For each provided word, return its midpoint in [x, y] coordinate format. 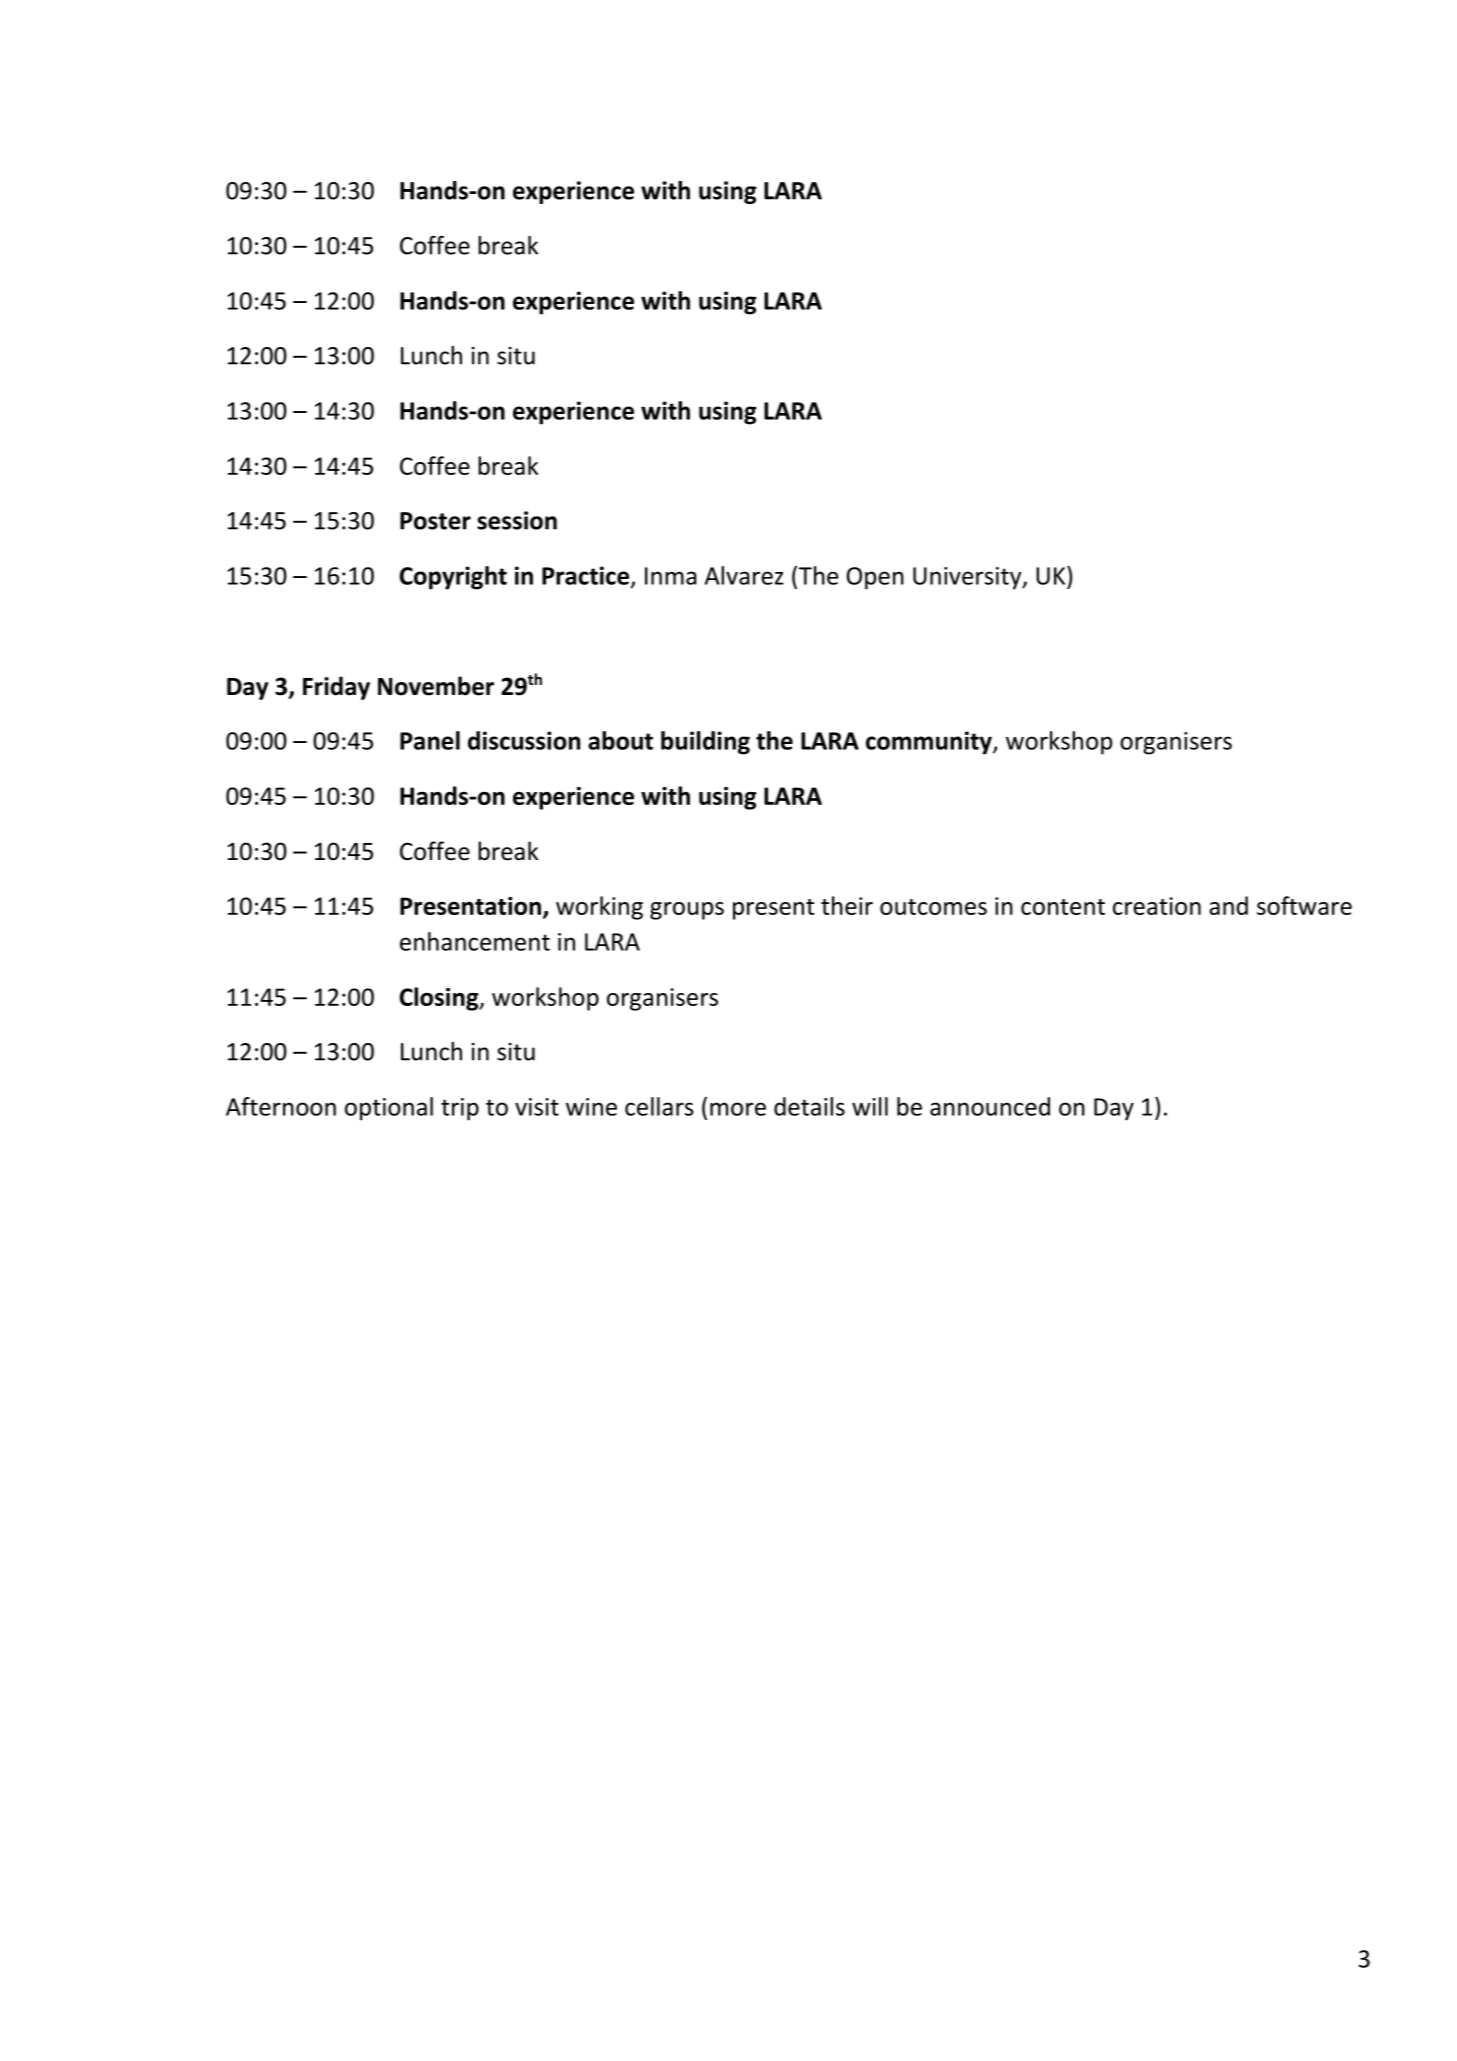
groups [687, 911]
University [968, 578]
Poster [435, 521]
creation [1157, 906]
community [930, 743]
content [1063, 907]
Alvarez [744, 575]
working [599, 908]
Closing [440, 999]
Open [875, 578]
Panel [430, 740]
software [1304, 905]
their [847, 905]
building [705, 743]
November [436, 686]
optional [389, 1109]
